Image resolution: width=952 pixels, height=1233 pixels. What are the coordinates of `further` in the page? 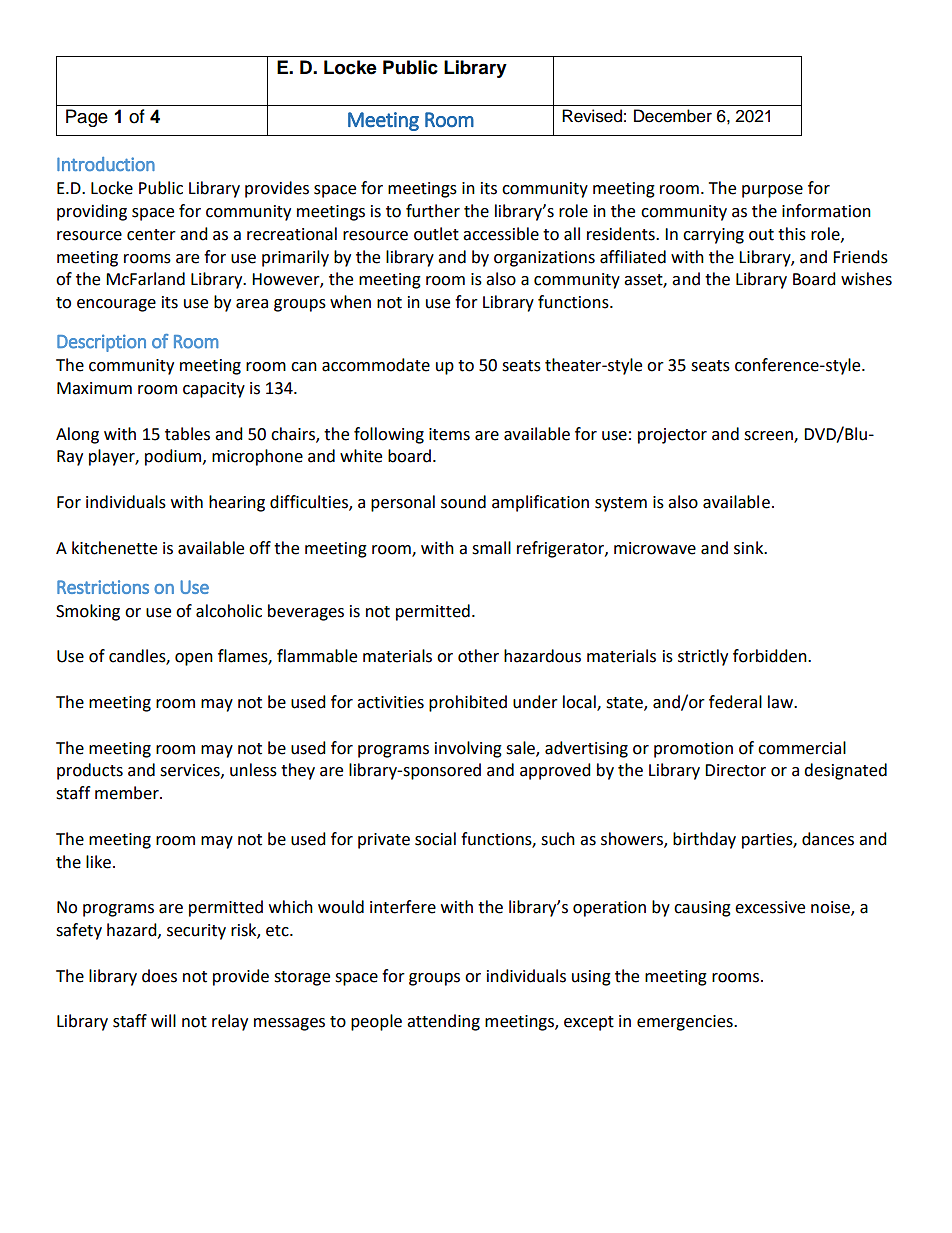 It's located at (433, 211).
